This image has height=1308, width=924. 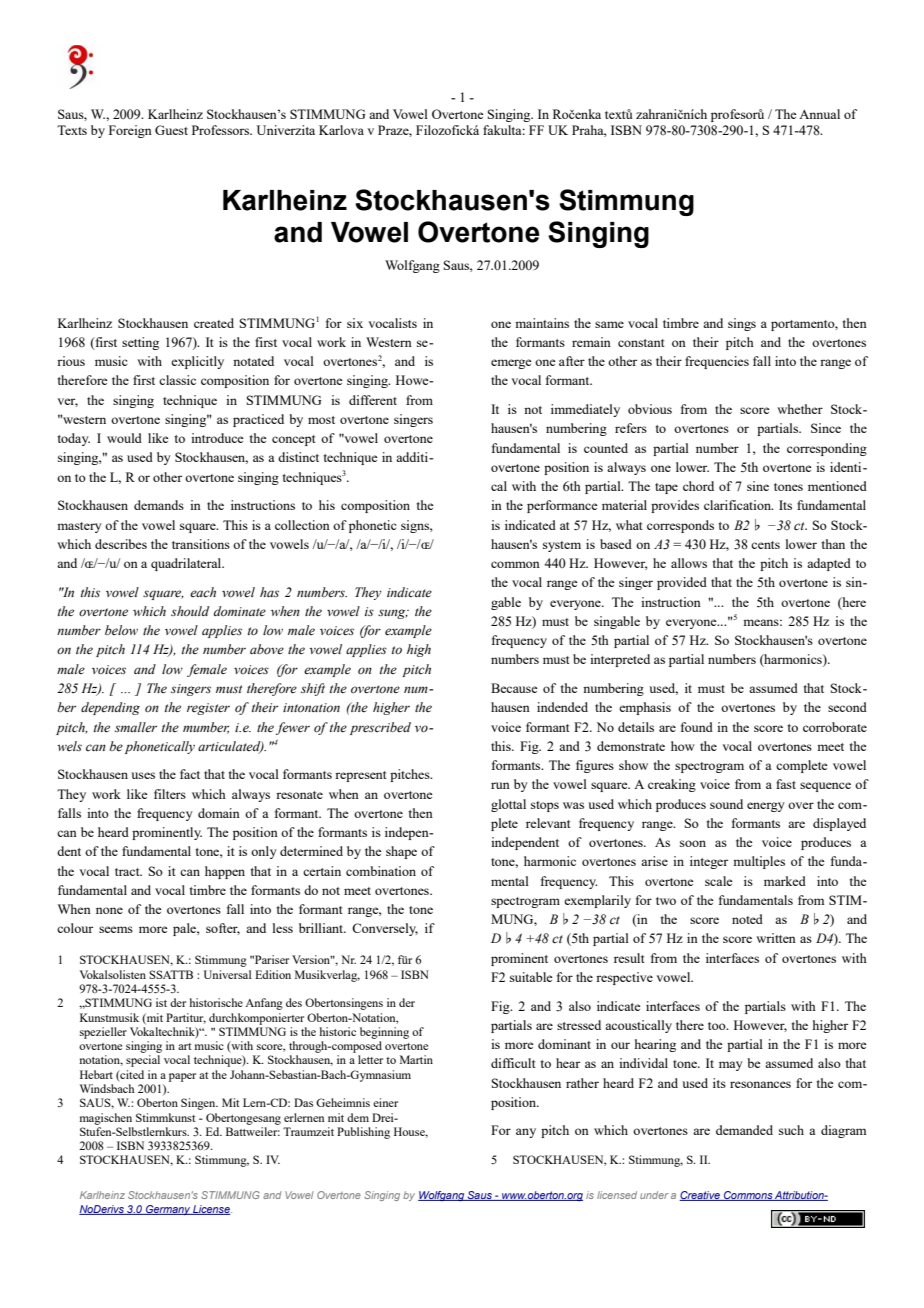 What do you see at coordinates (514, 688) in the image?
I see `Because` at bounding box center [514, 688].
